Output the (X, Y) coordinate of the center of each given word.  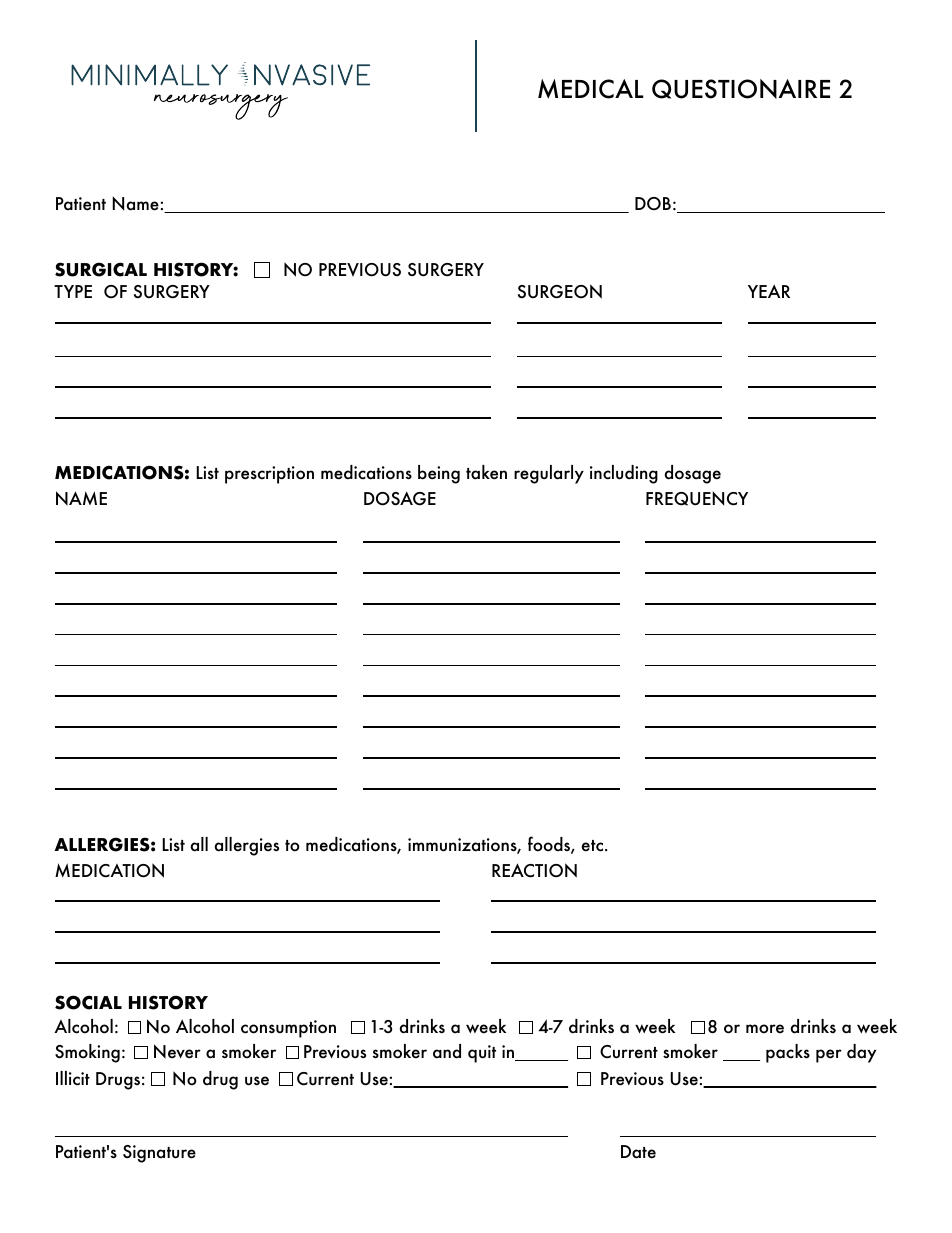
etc (594, 846)
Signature (159, 1154)
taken (486, 472)
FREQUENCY (697, 499)
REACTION (534, 870)
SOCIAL (88, 1002)
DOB (653, 204)
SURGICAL (101, 269)
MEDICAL (591, 89)
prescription (269, 475)
